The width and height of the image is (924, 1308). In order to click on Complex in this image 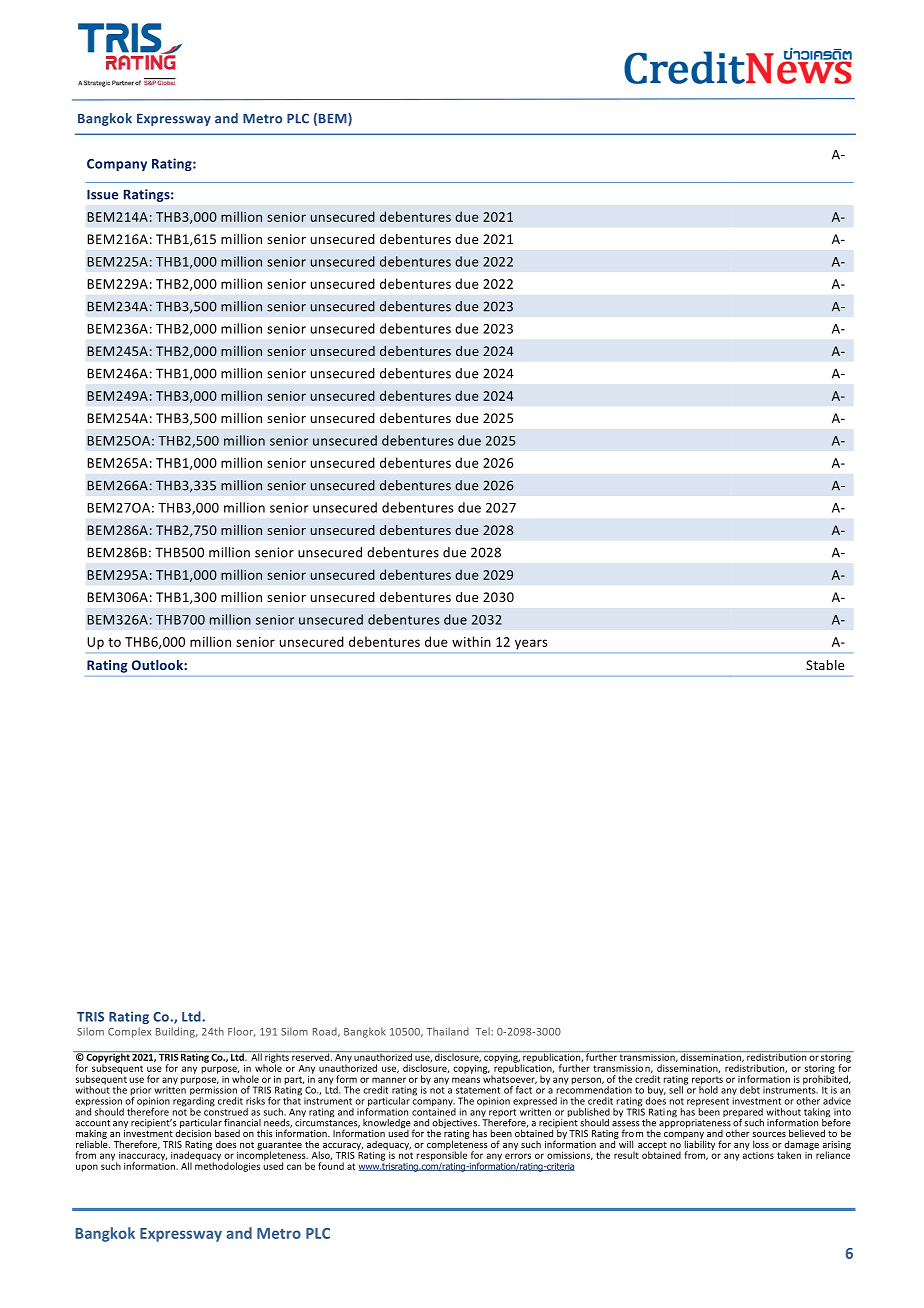, I will do `click(129, 1032)`.
